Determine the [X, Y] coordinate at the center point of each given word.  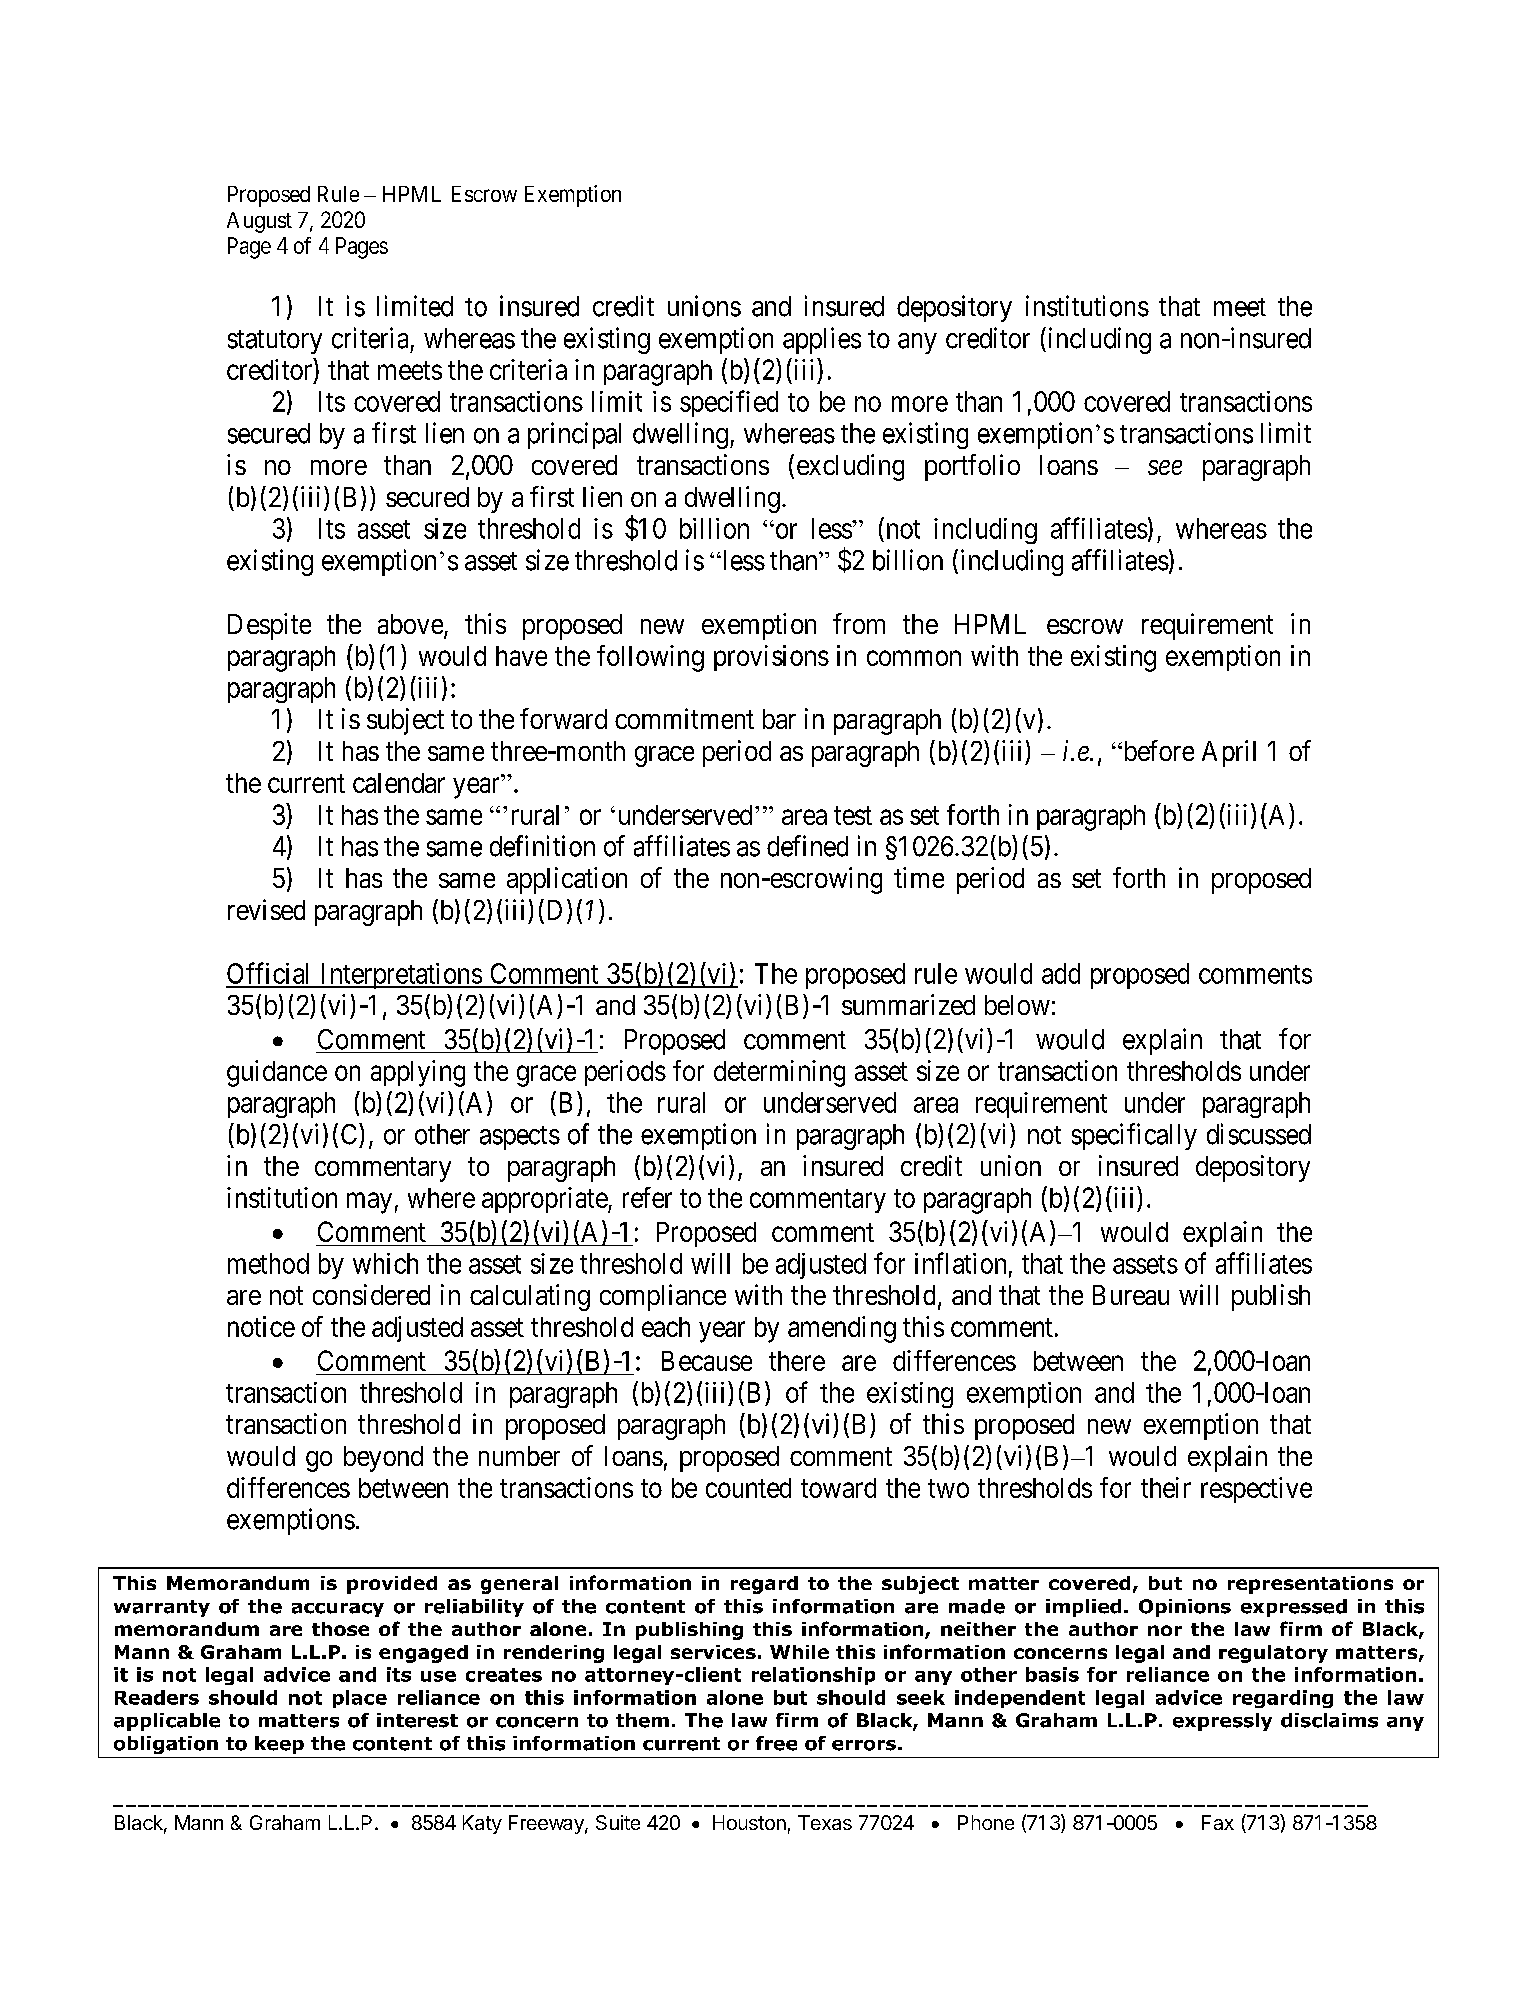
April [1229, 753]
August [259, 222]
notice [261, 1326]
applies [822, 340]
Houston [749, 1822]
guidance [277, 1073]
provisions [771, 658]
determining [779, 1073]
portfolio [972, 467]
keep [279, 1745]
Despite [269, 626]
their [1166, 1487]
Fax [1218, 1822]
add [1061, 973]
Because [707, 1361]
